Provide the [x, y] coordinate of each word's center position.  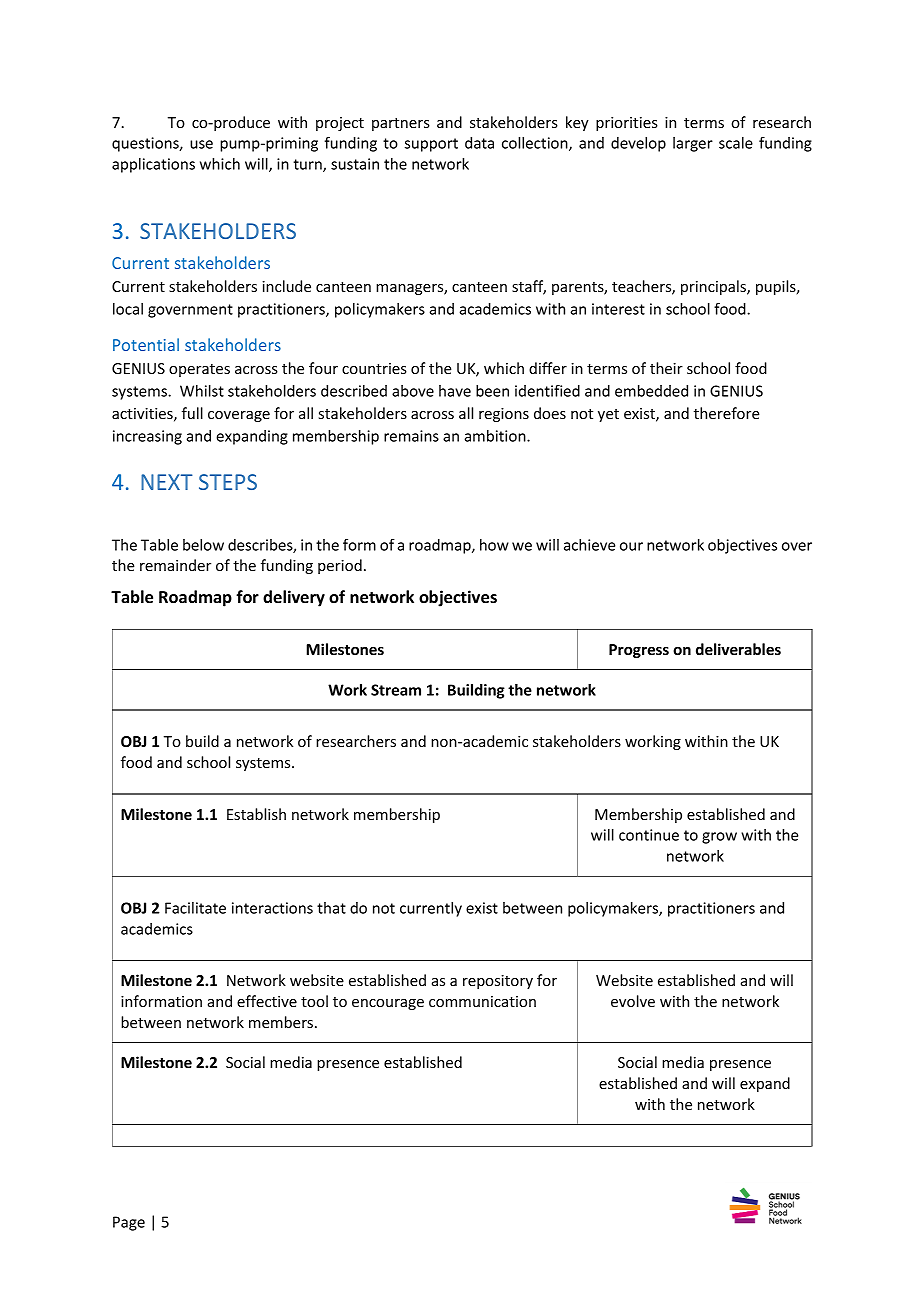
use [201, 144]
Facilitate [195, 908]
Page [129, 1223]
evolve [633, 1001]
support [431, 145]
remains [411, 436]
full [192, 413]
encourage [388, 1004]
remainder [175, 565]
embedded [651, 391]
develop [638, 144]
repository [498, 982]
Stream [396, 690]
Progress [639, 651]
